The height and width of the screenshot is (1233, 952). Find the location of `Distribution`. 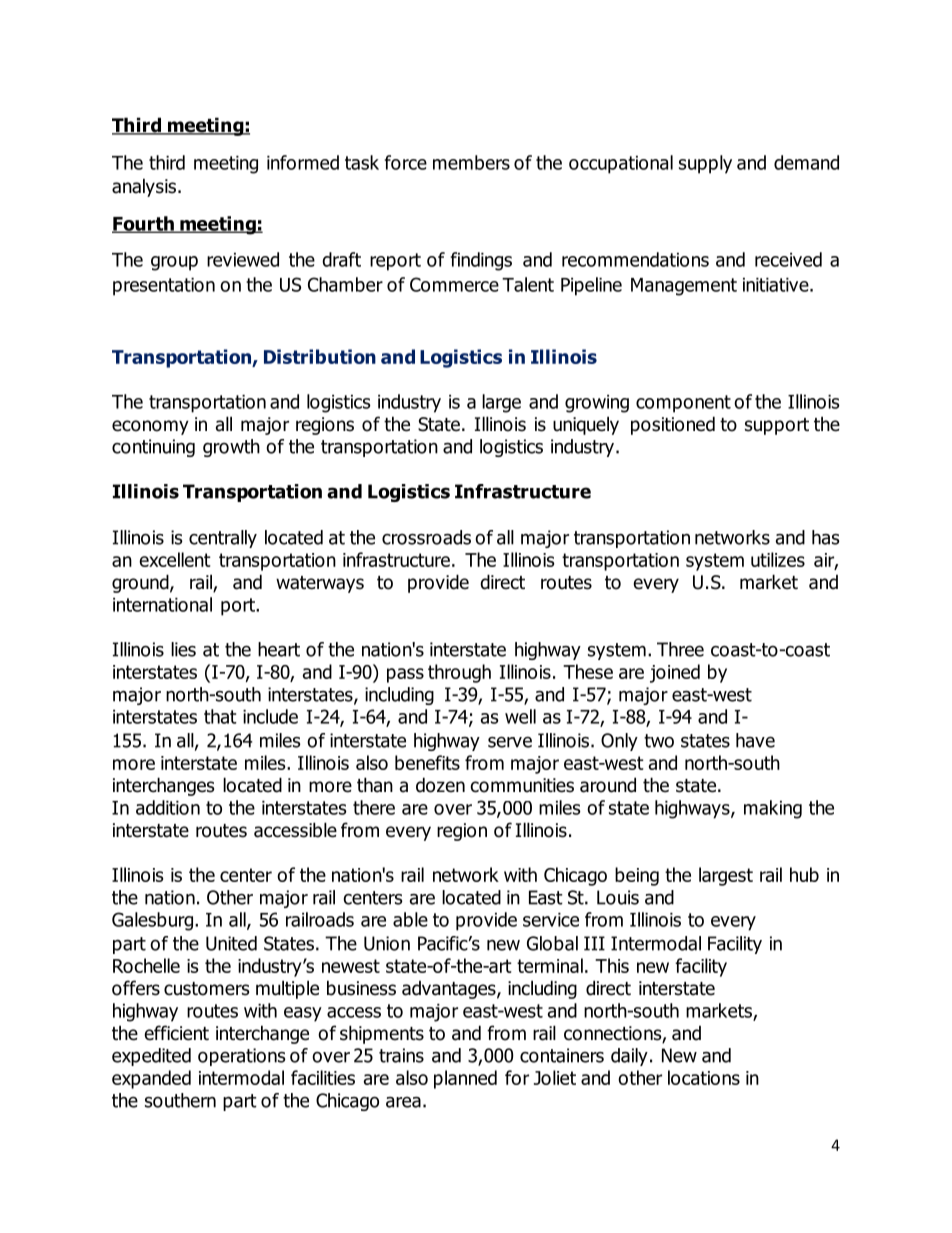

Distribution is located at coordinates (320, 356).
